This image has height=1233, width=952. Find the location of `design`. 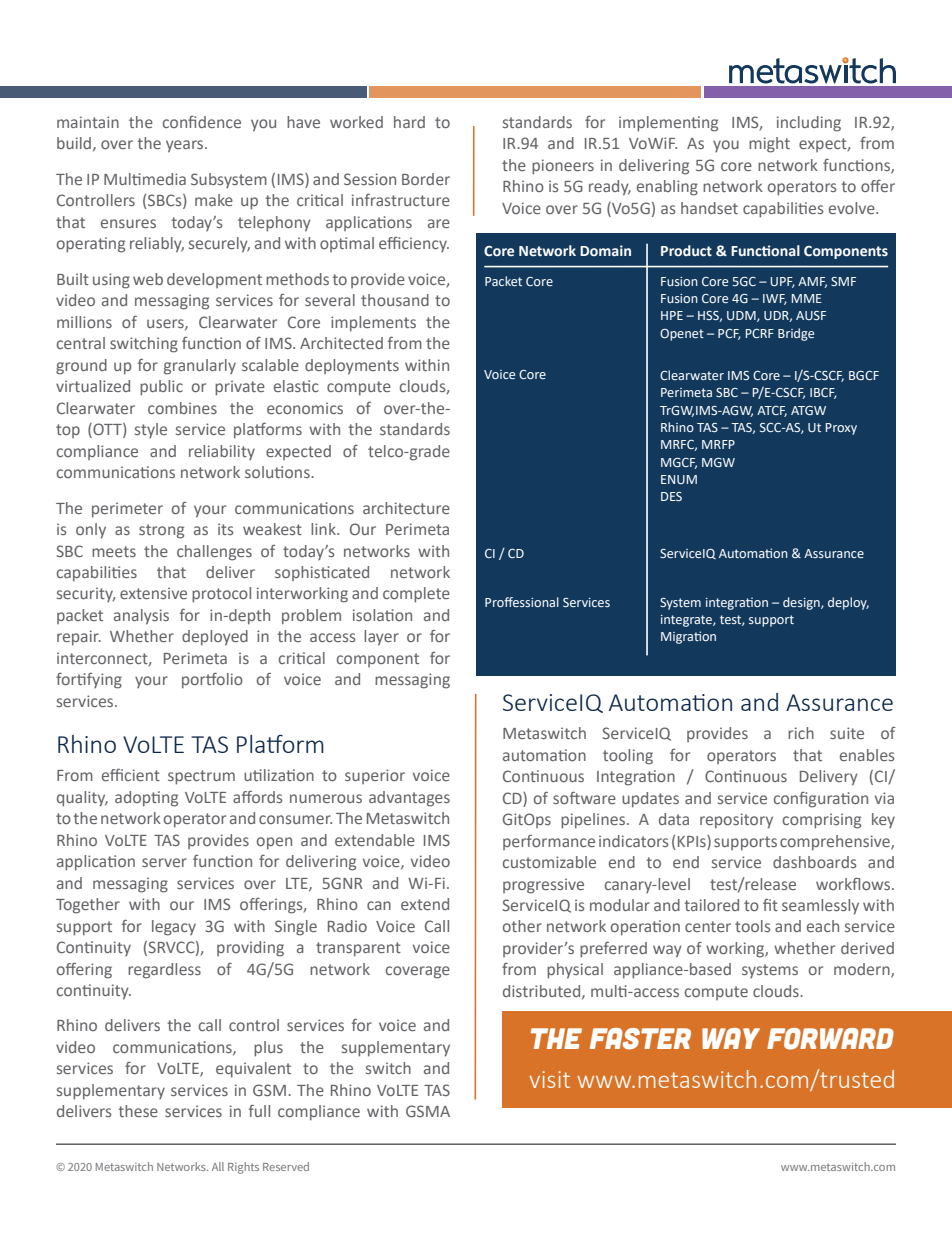

design is located at coordinates (802, 603).
